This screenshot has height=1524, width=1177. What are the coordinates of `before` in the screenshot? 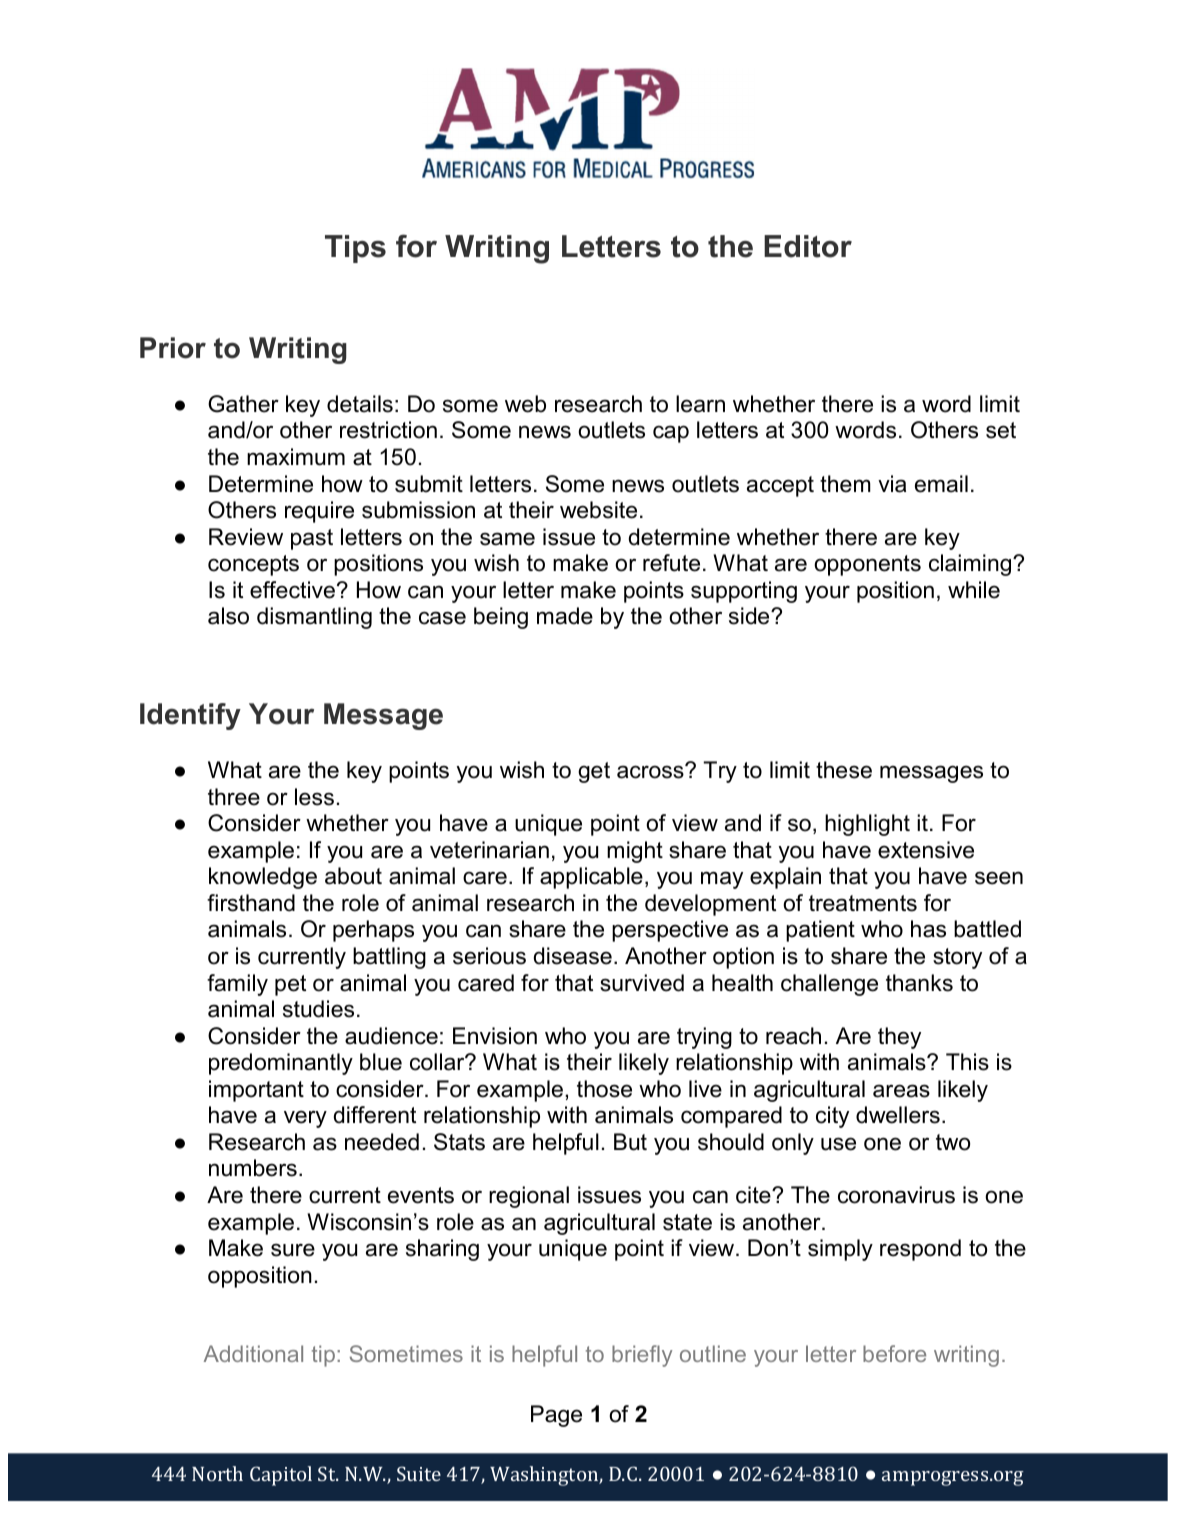 It's located at (894, 1353).
